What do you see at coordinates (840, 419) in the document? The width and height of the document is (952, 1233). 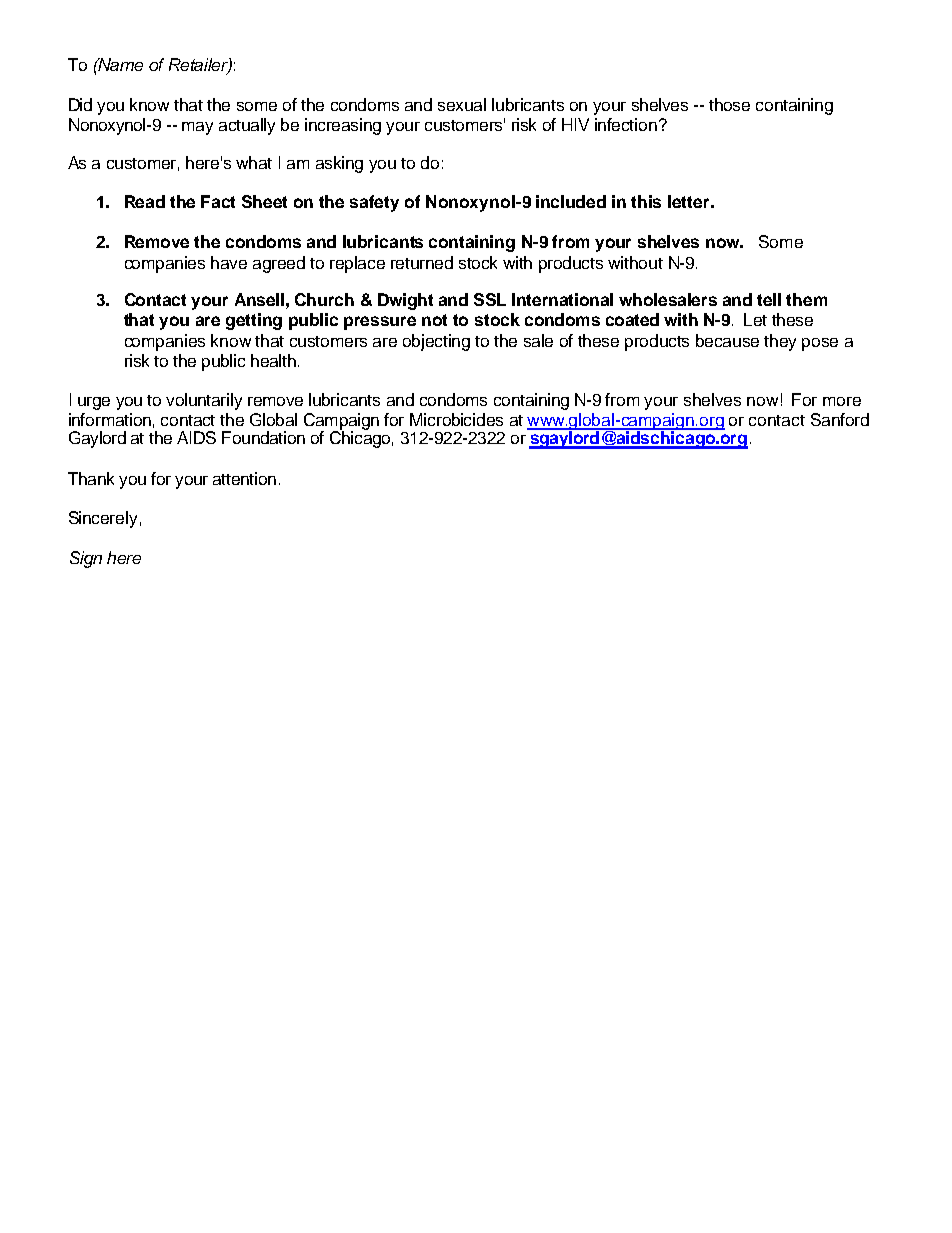 I see `Sanford` at bounding box center [840, 419].
